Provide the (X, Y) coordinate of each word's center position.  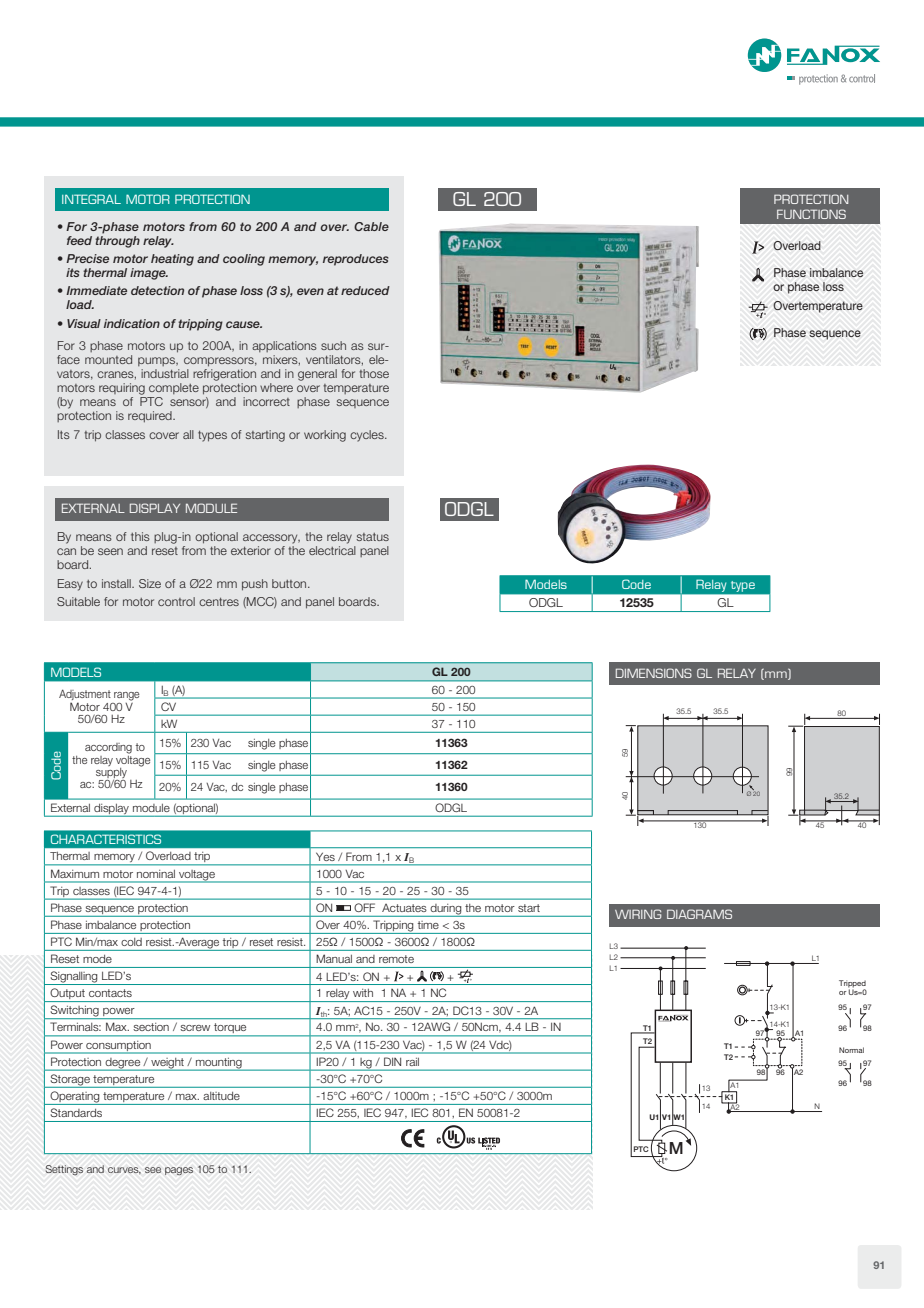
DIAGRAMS (699, 914)
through (117, 240)
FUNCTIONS (811, 214)
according (108, 748)
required (151, 417)
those (374, 373)
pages (179, 1171)
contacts (110, 993)
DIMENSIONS (654, 673)
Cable (371, 226)
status (373, 537)
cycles (368, 436)
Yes (325, 857)
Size (150, 583)
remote (396, 959)
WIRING (638, 914)
